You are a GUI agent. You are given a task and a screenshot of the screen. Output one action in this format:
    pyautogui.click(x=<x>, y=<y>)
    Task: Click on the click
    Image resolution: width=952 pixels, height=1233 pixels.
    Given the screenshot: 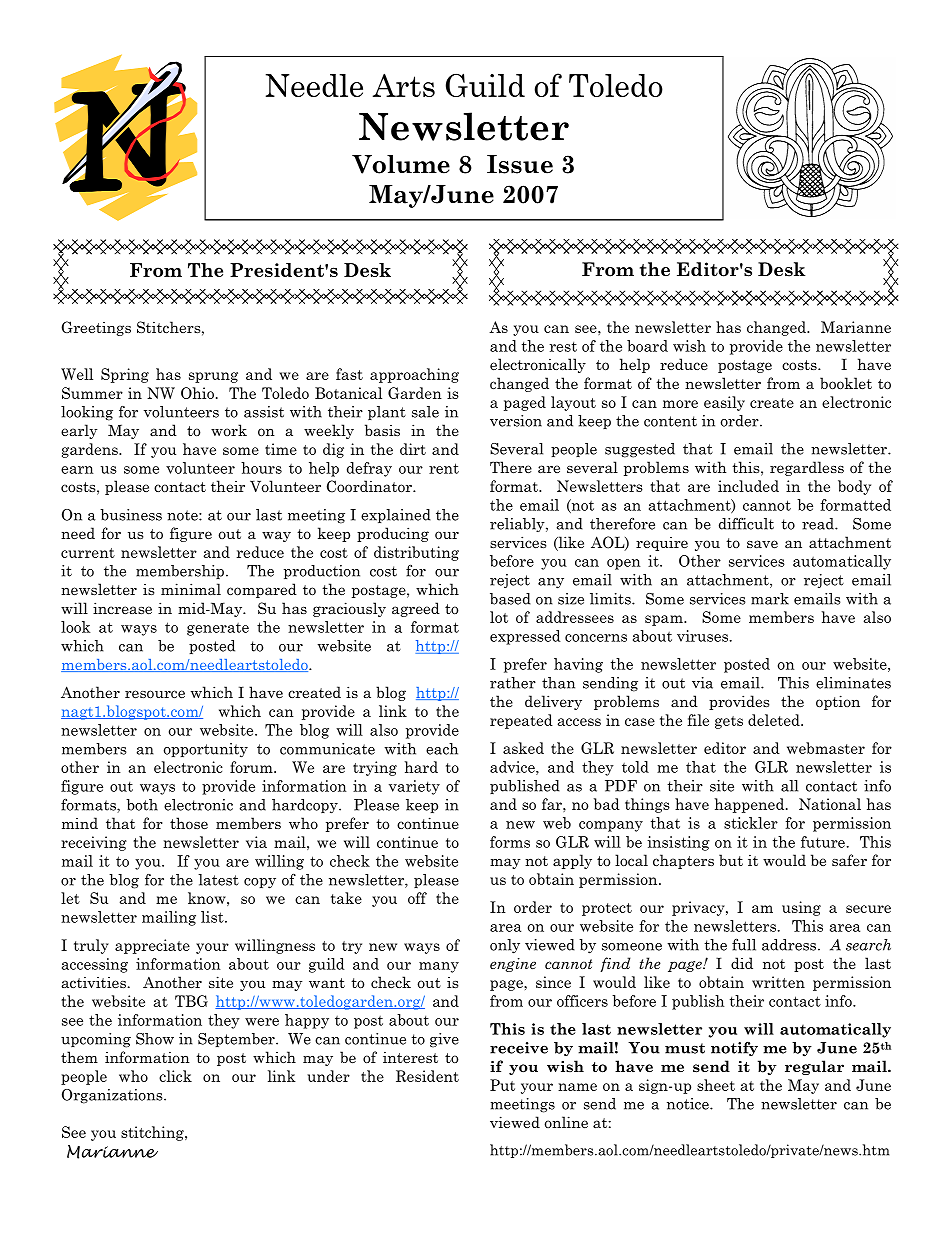 What is the action you would take?
    pyautogui.click(x=175, y=1076)
